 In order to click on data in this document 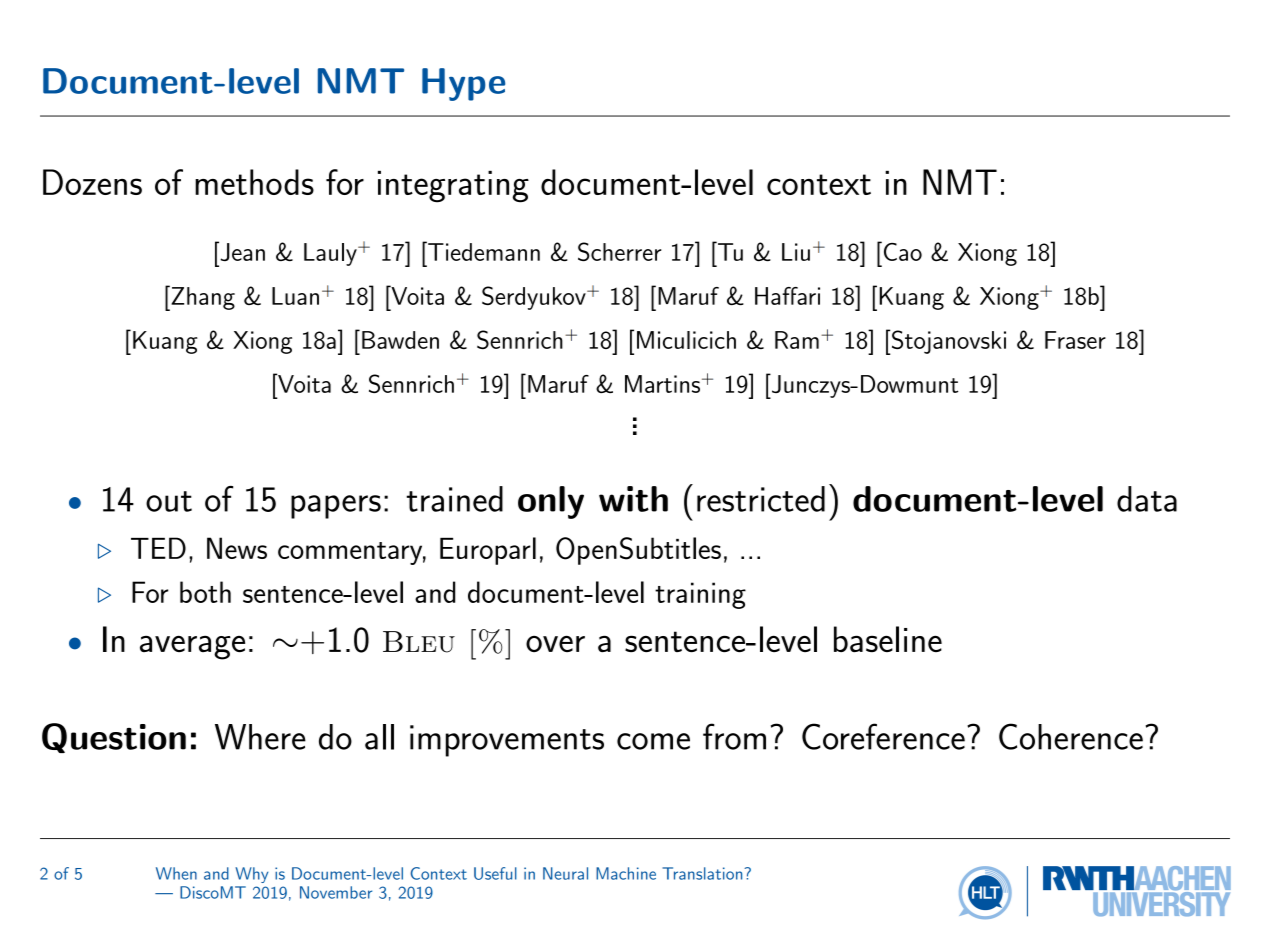, I will do `click(1147, 499)`.
